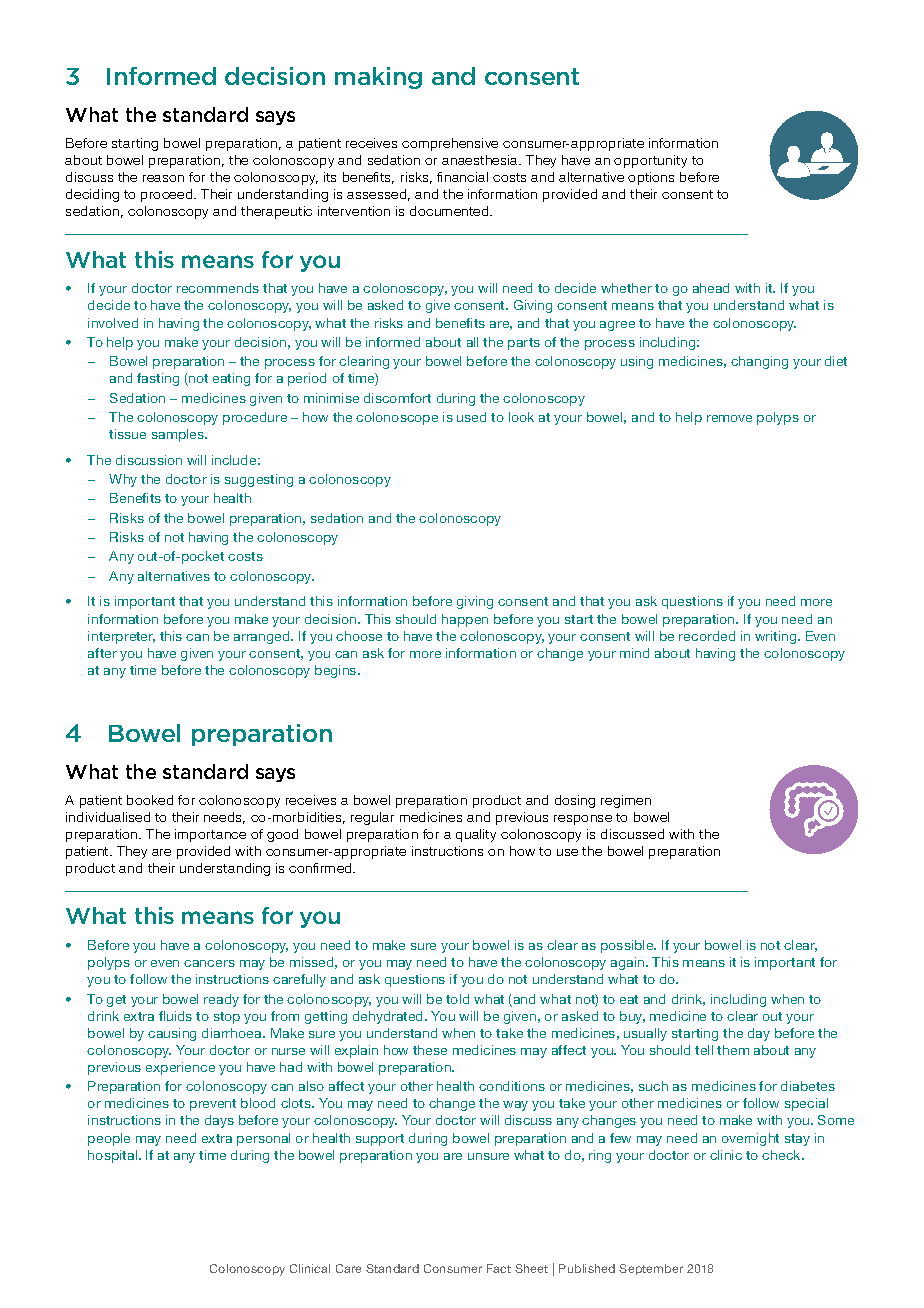 The height and width of the document is (1308, 924). What do you see at coordinates (729, 418) in the document?
I see `remove` at bounding box center [729, 418].
